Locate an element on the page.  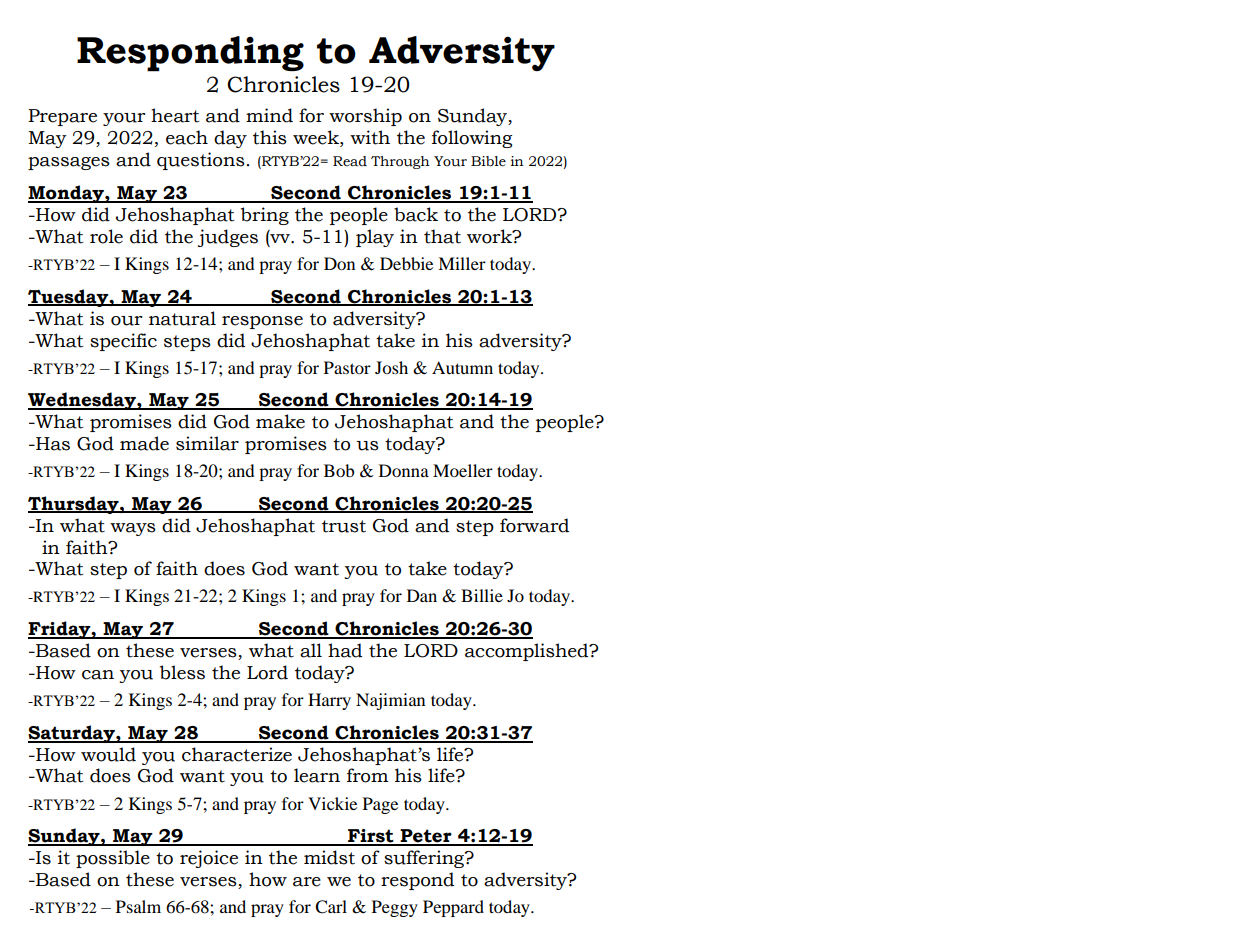
possible is located at coordinates (113, 859).
